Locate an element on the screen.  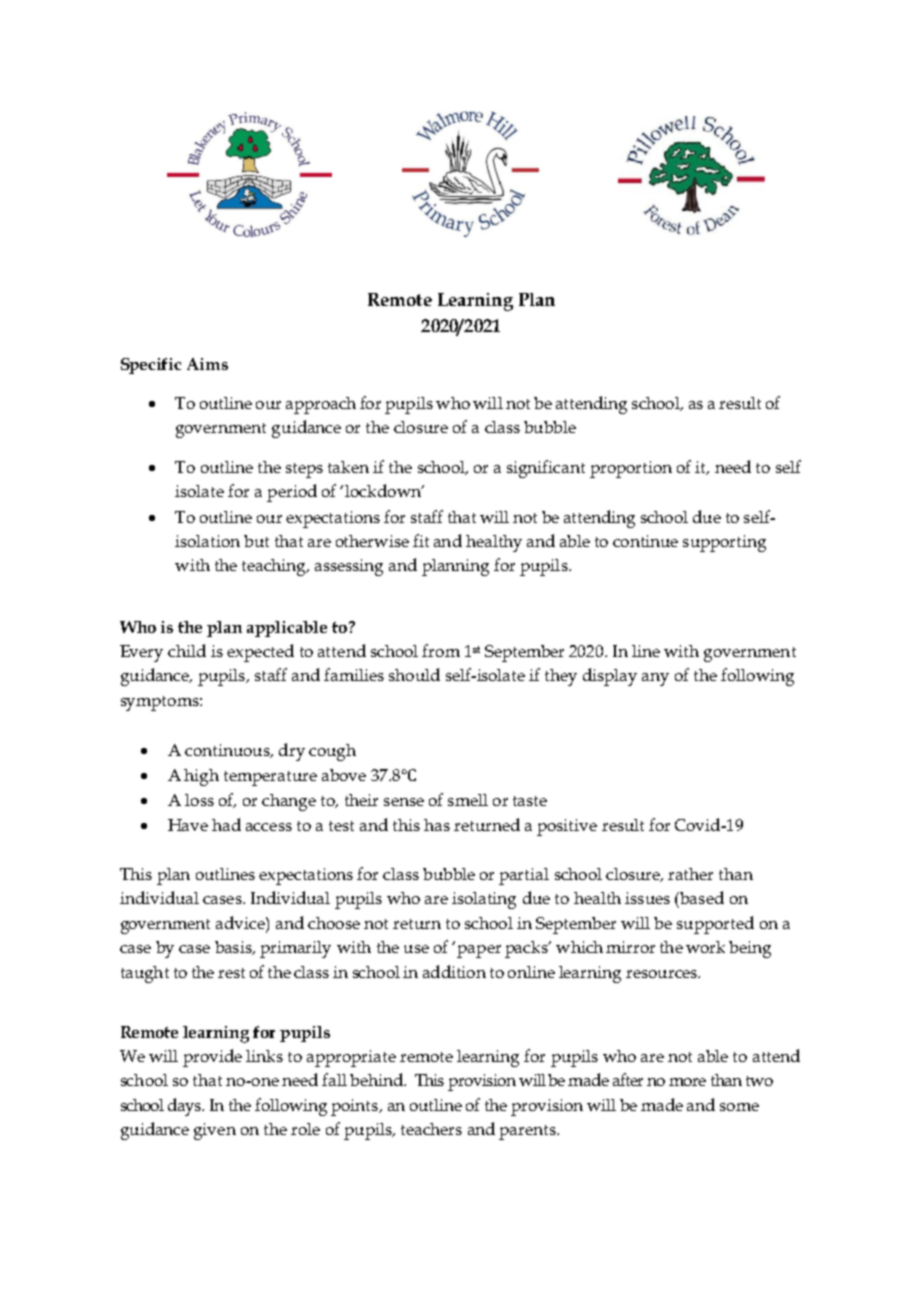
approach is located at coordinates (321, 405).
